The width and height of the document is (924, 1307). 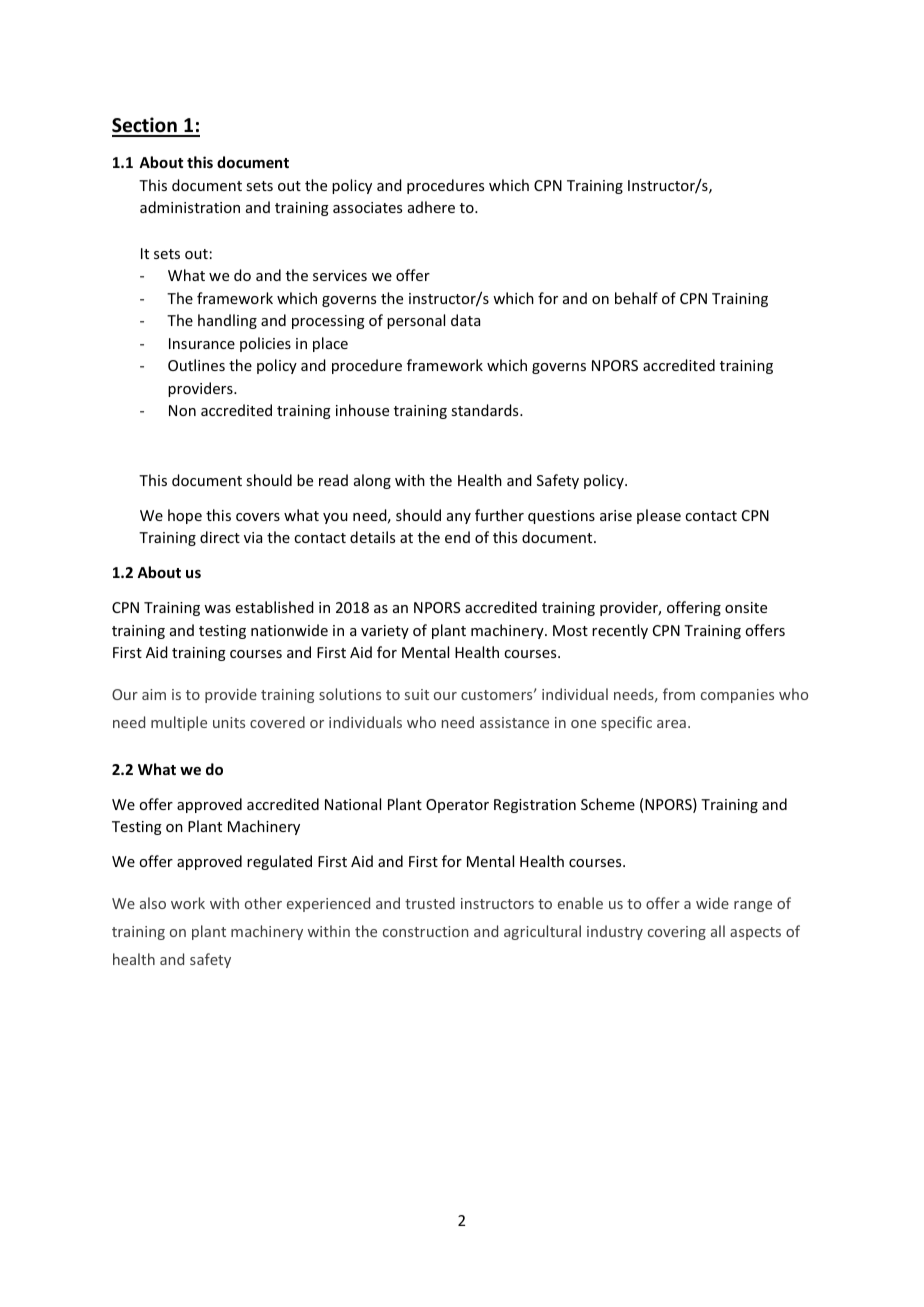 I want to click on other, so click(x=263, y=903).
